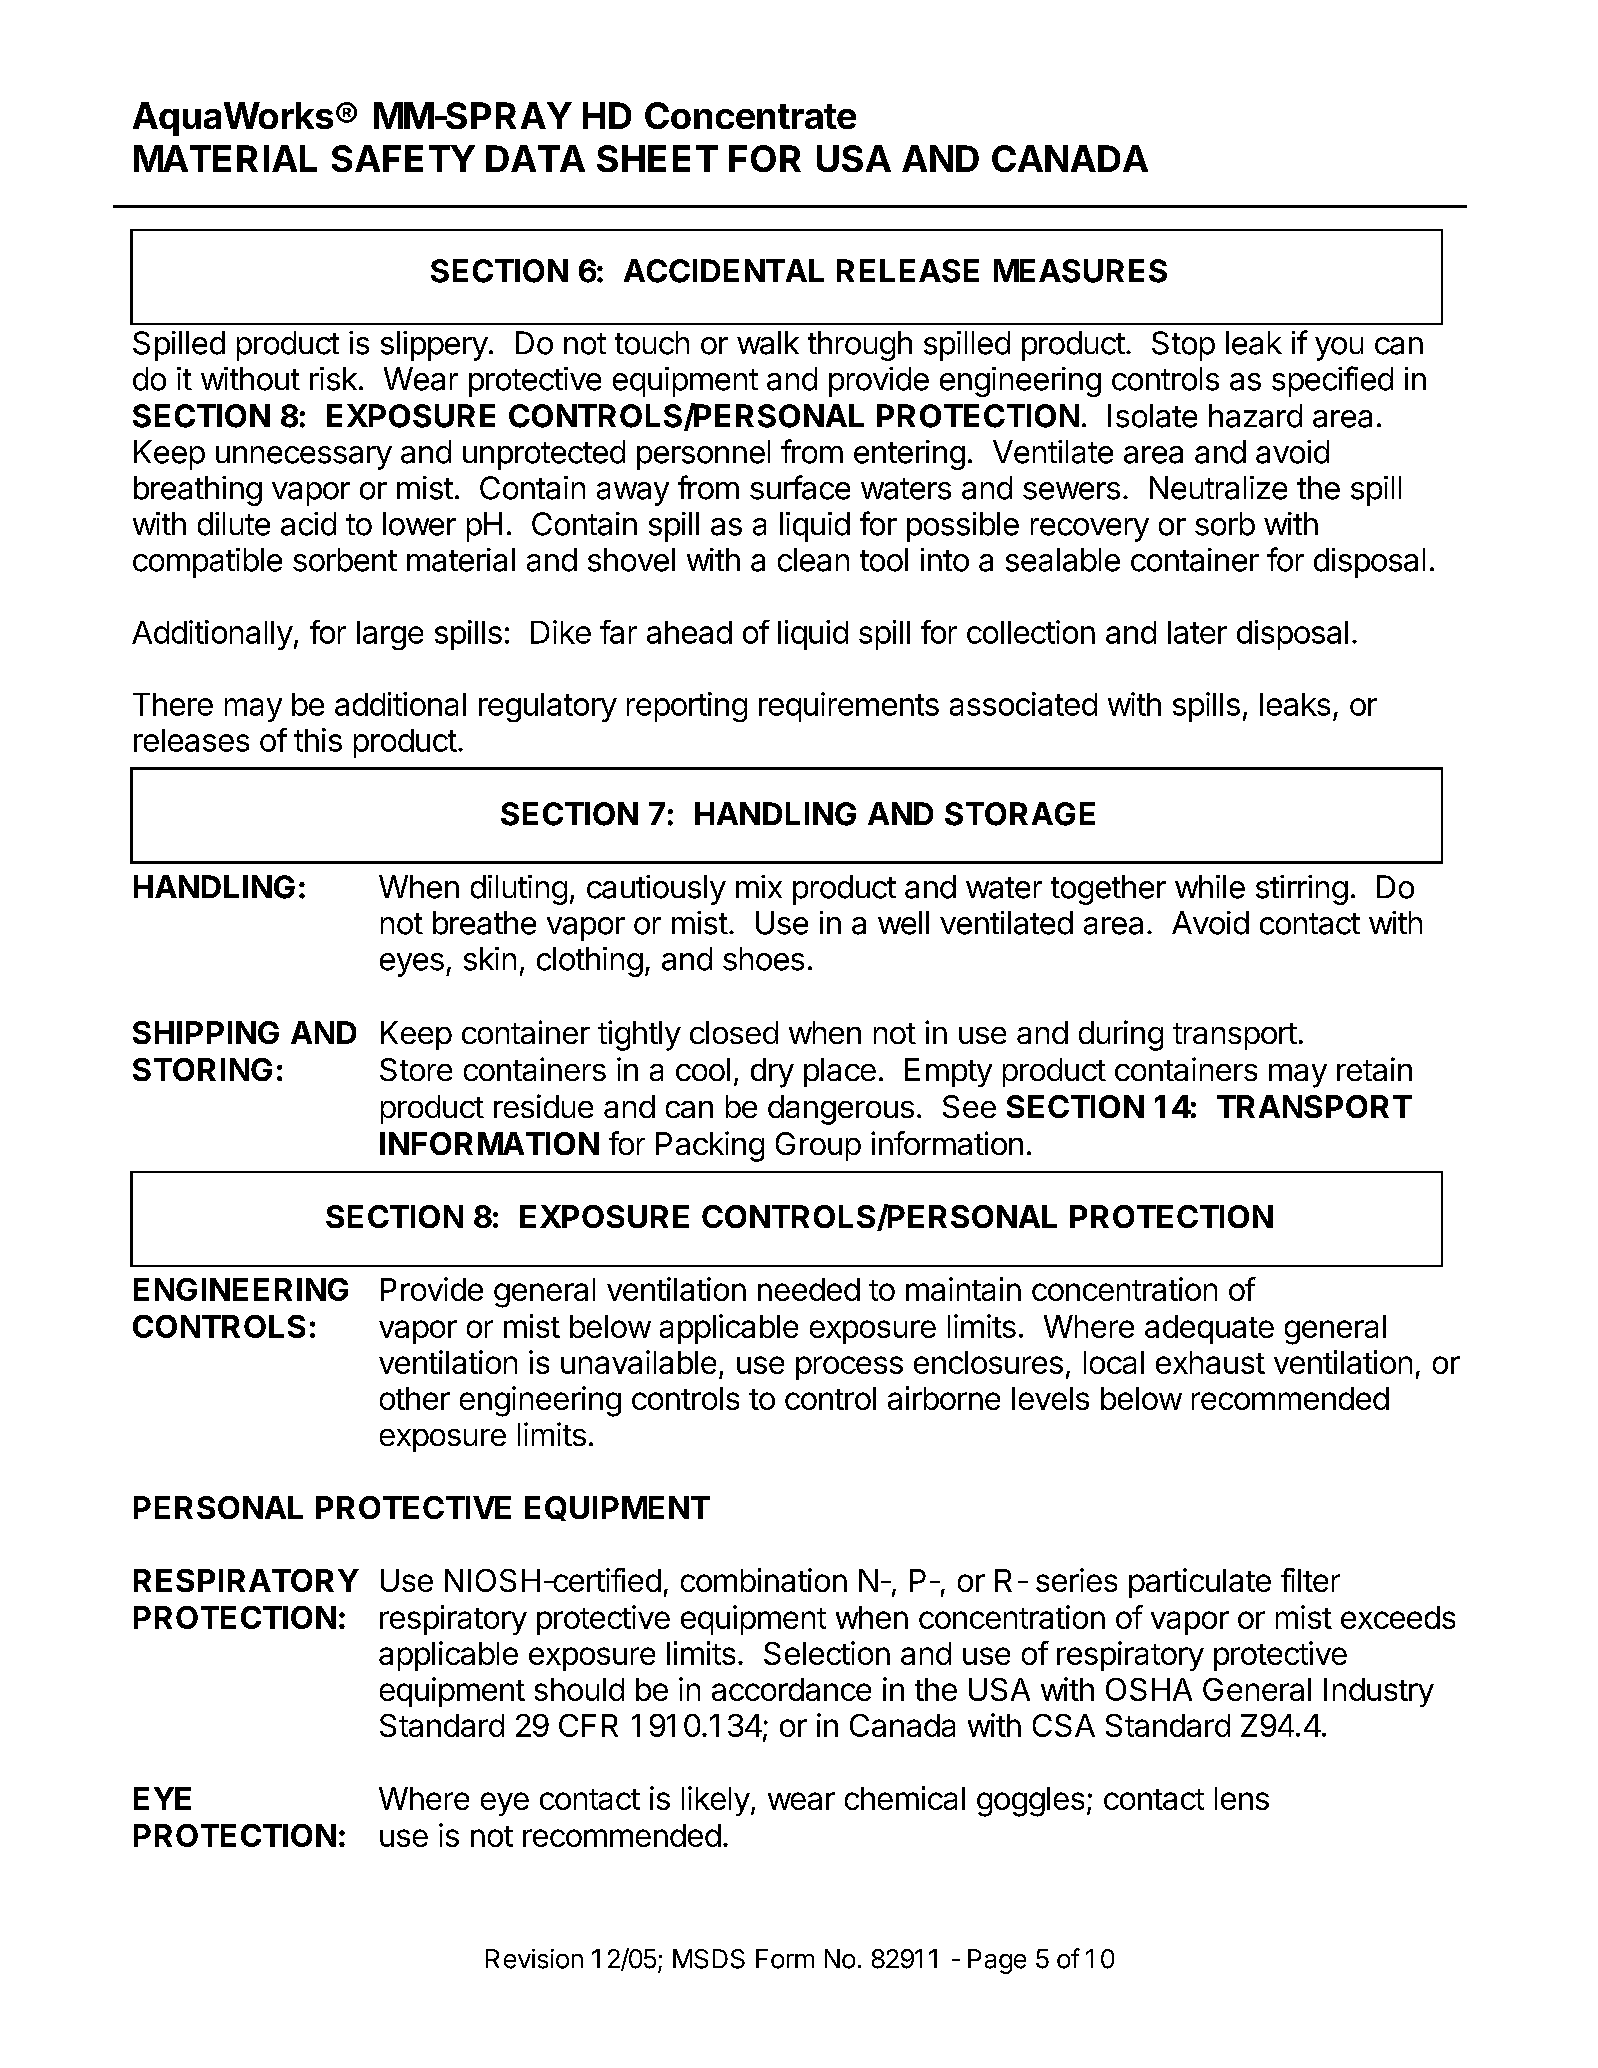 The height and width of the screenshot is (2068, 1598). What do you see at coordinates (849, 707) in the screenshot?
I see `requirements` at bounding box center [849, 707].
